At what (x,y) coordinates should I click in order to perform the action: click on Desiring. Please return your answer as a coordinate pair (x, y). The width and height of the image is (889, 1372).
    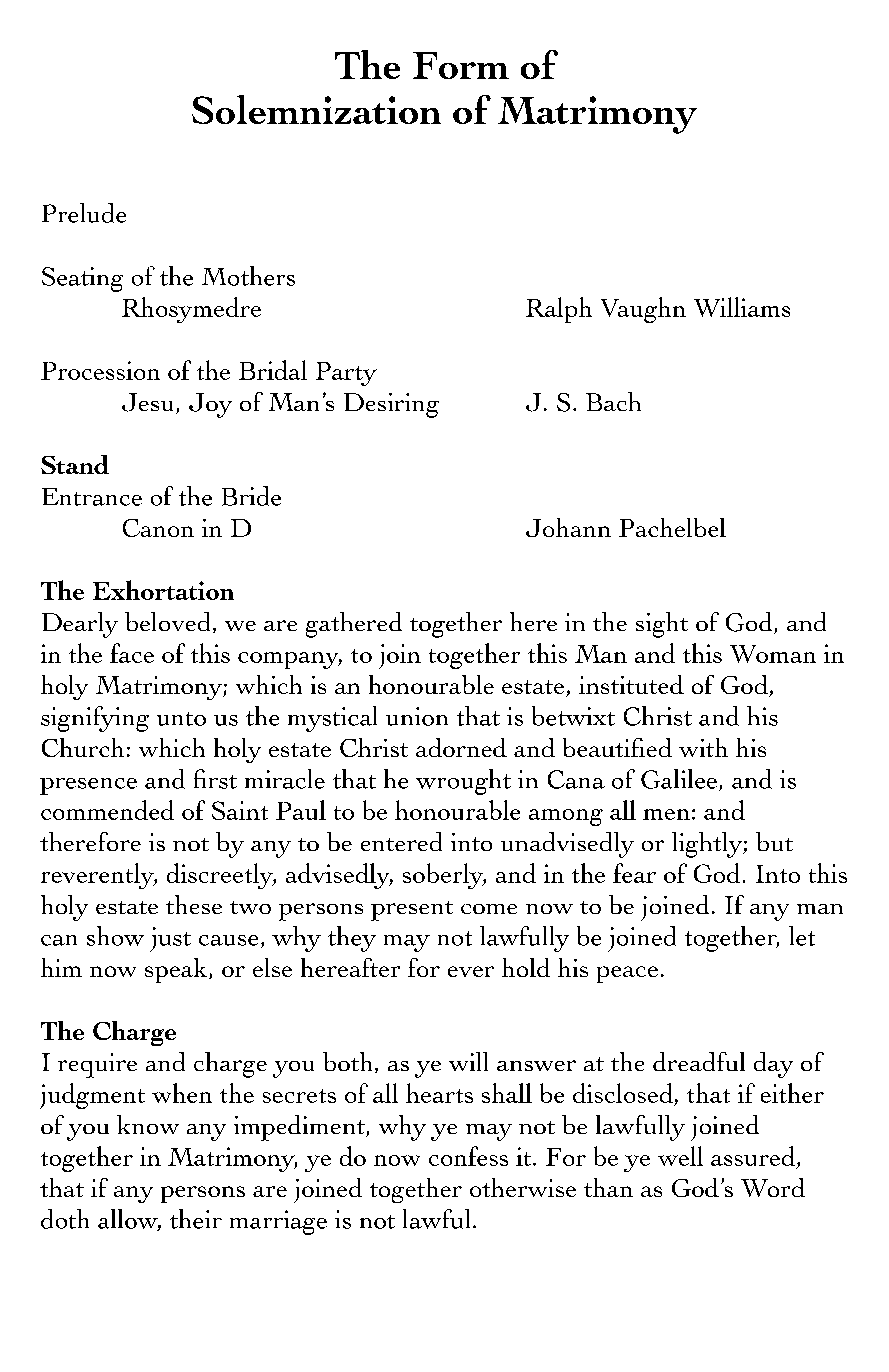
    Looking at the image, I should click on (391, 405).
